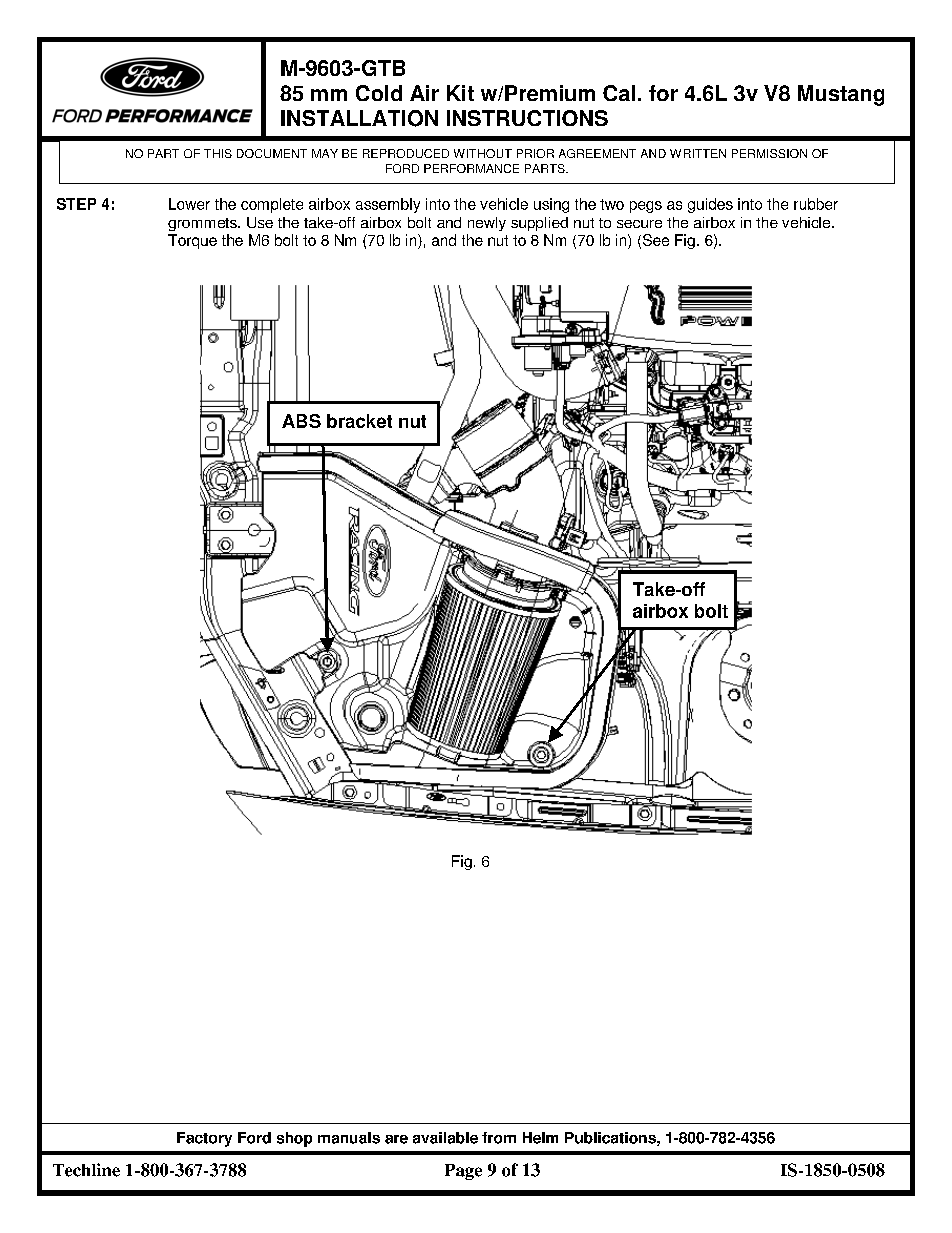 This screenshot has width=952, height=1233. I want to click on shop, so click(294, 1139).
